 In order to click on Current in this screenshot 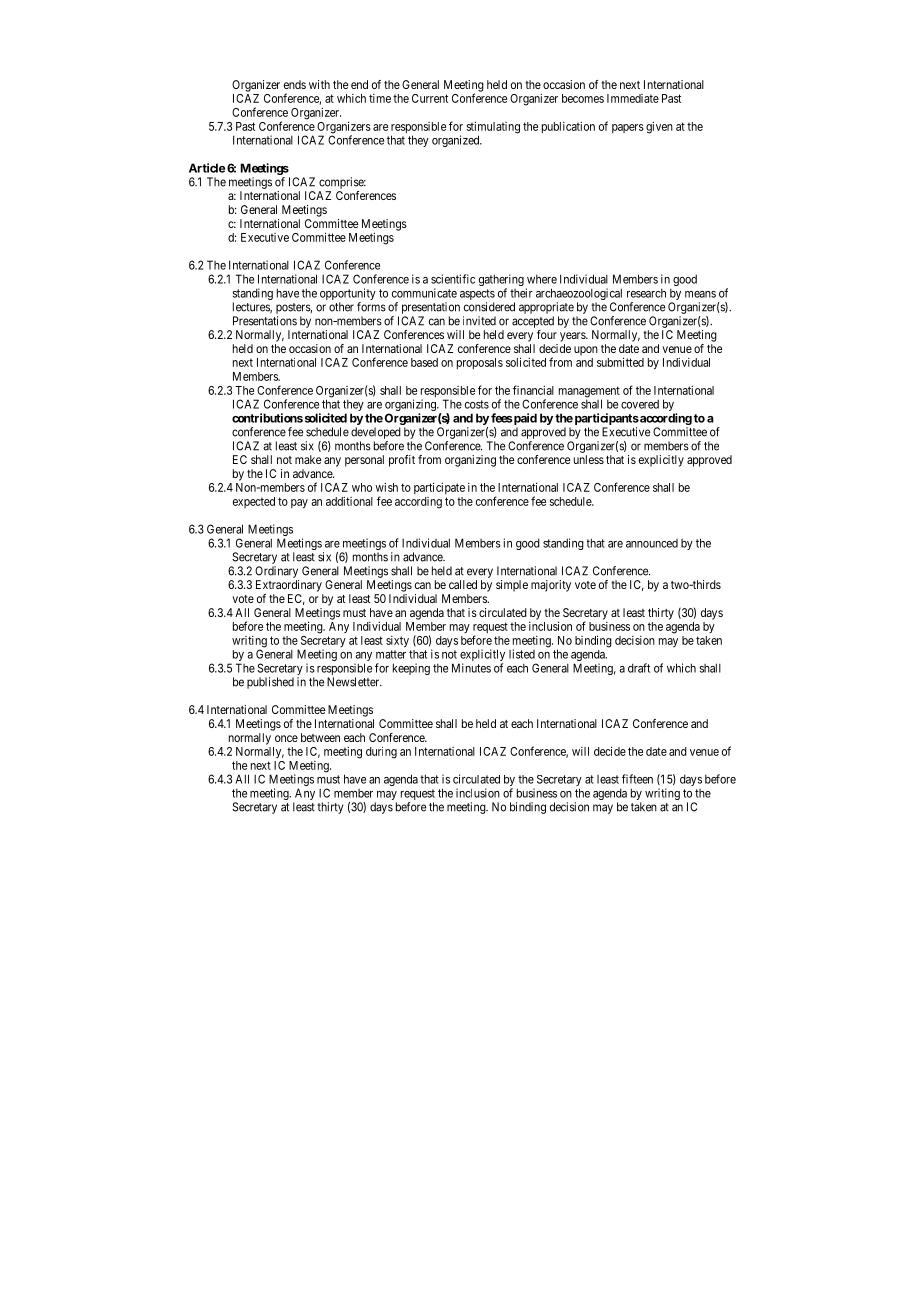, I will do `click(430, 98)`.
